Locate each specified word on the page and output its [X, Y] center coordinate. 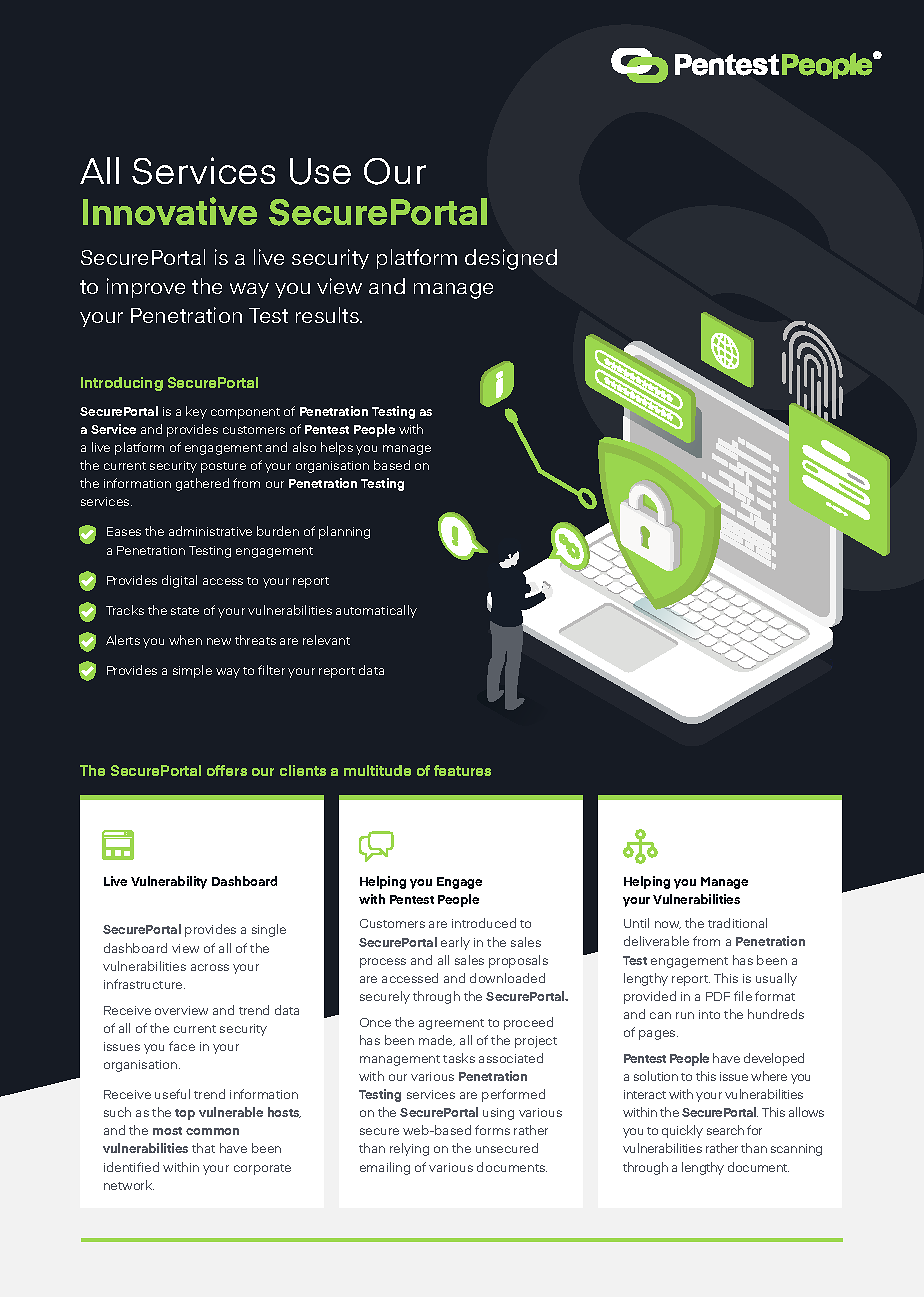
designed [511, 259]
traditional [737, 923]
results [328, 315]
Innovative [170, 211]
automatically [376, 611]
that [203, 1148]
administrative [210, 531]
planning [344, 532]
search [725, 1130]
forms [492, 1130]
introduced [484, 923]
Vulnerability [169, 882]
